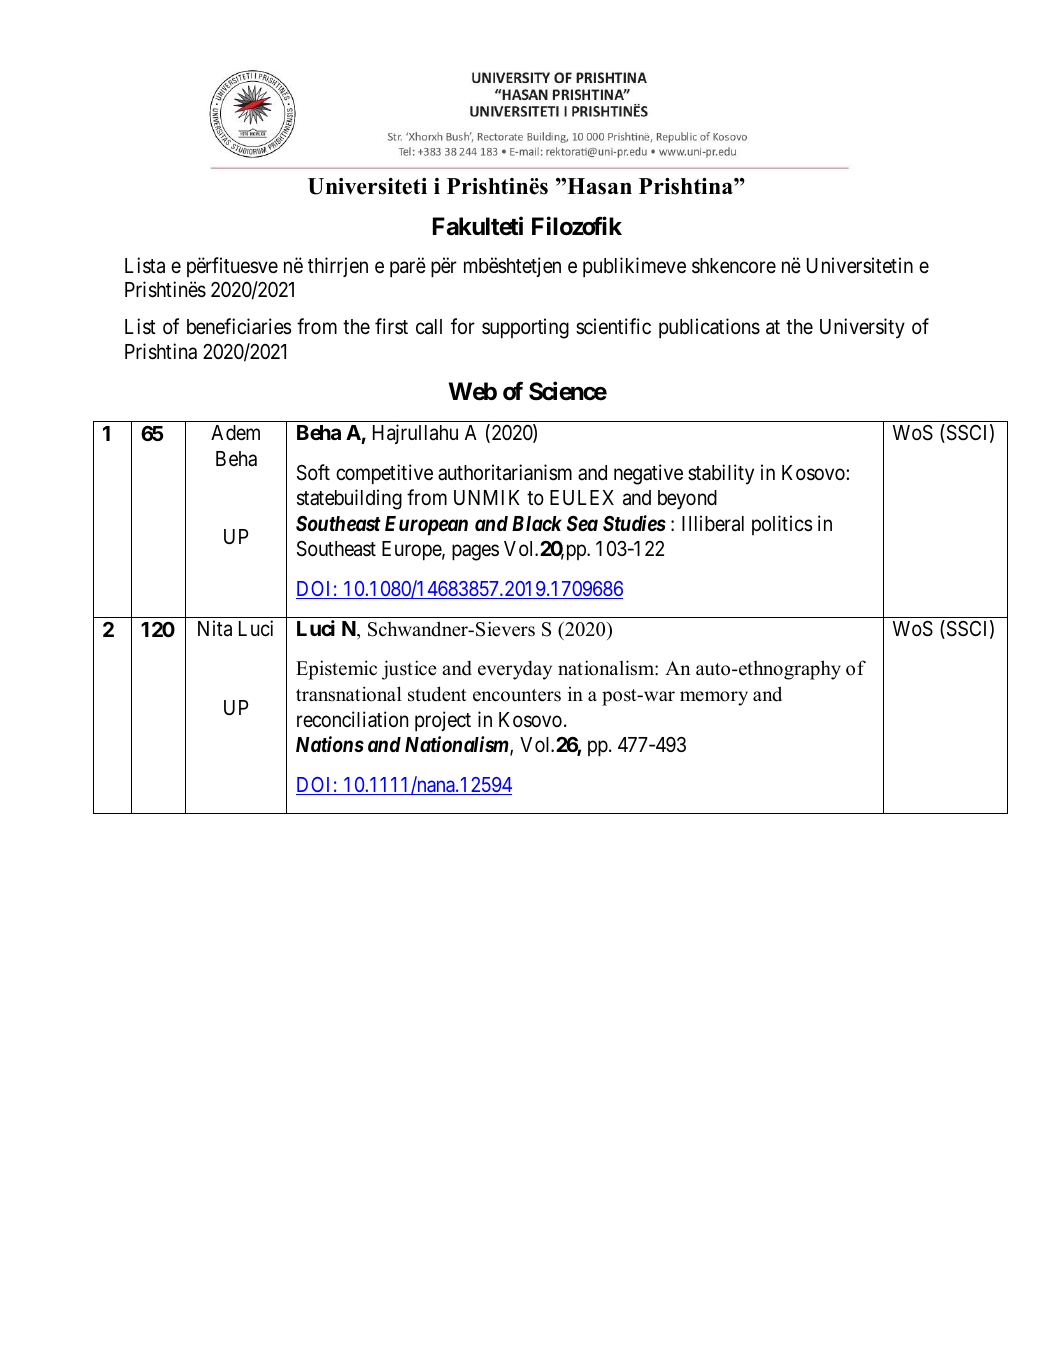 The height and width of the image is (1363, 1053). What do you see at coordinates (709, 328) in the image?
I see `publications` at bounding box center [709, 328].
